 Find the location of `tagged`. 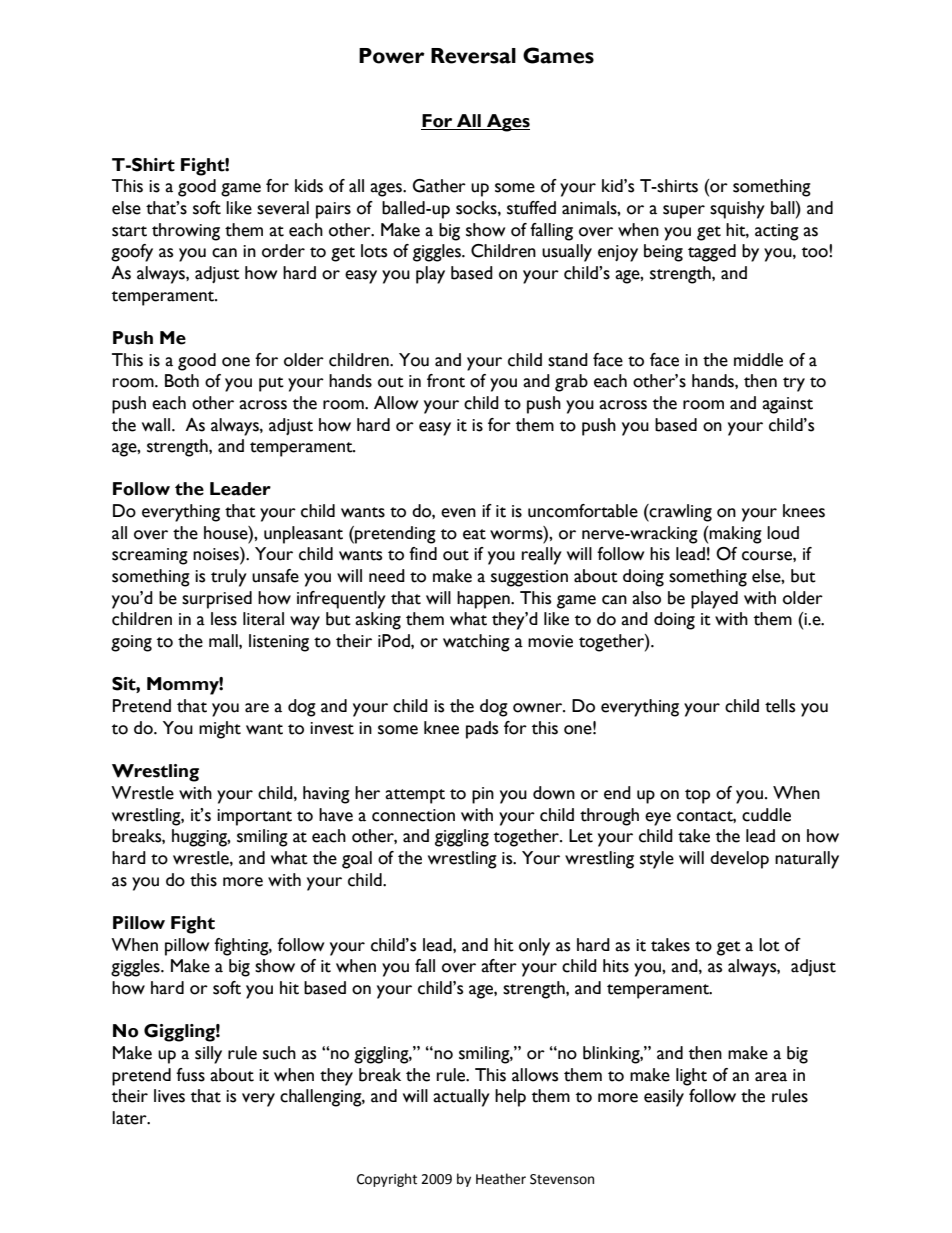

tagged is located at coordinates (712, 253).
